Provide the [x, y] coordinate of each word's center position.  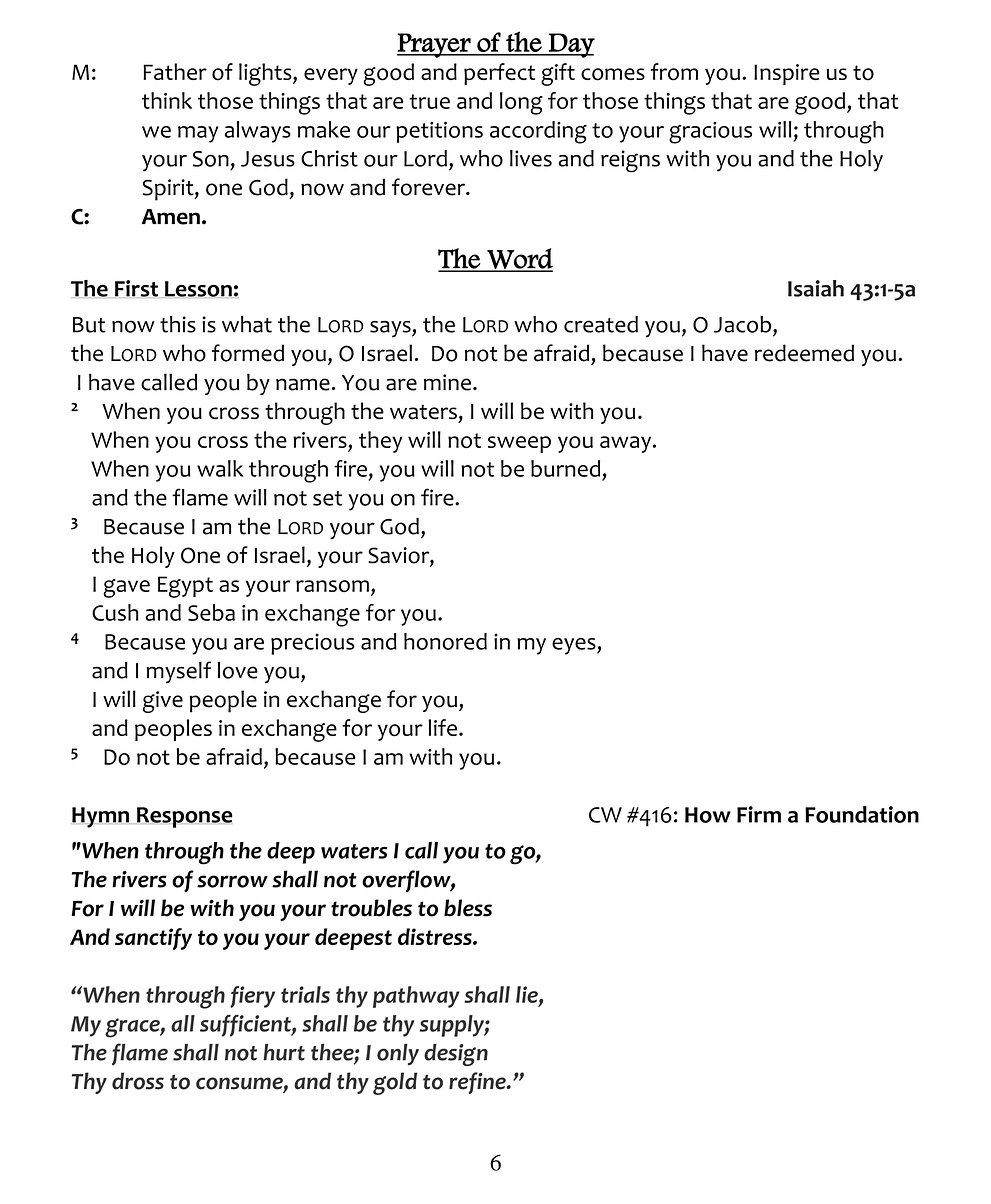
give [163, 702]
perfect [499, 74]
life [442, 727]
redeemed [804, 353]
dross [138, 1081]
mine [447, 382]
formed [248, 353]
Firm [759, 814]
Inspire [787, 74]
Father [175, 71]
